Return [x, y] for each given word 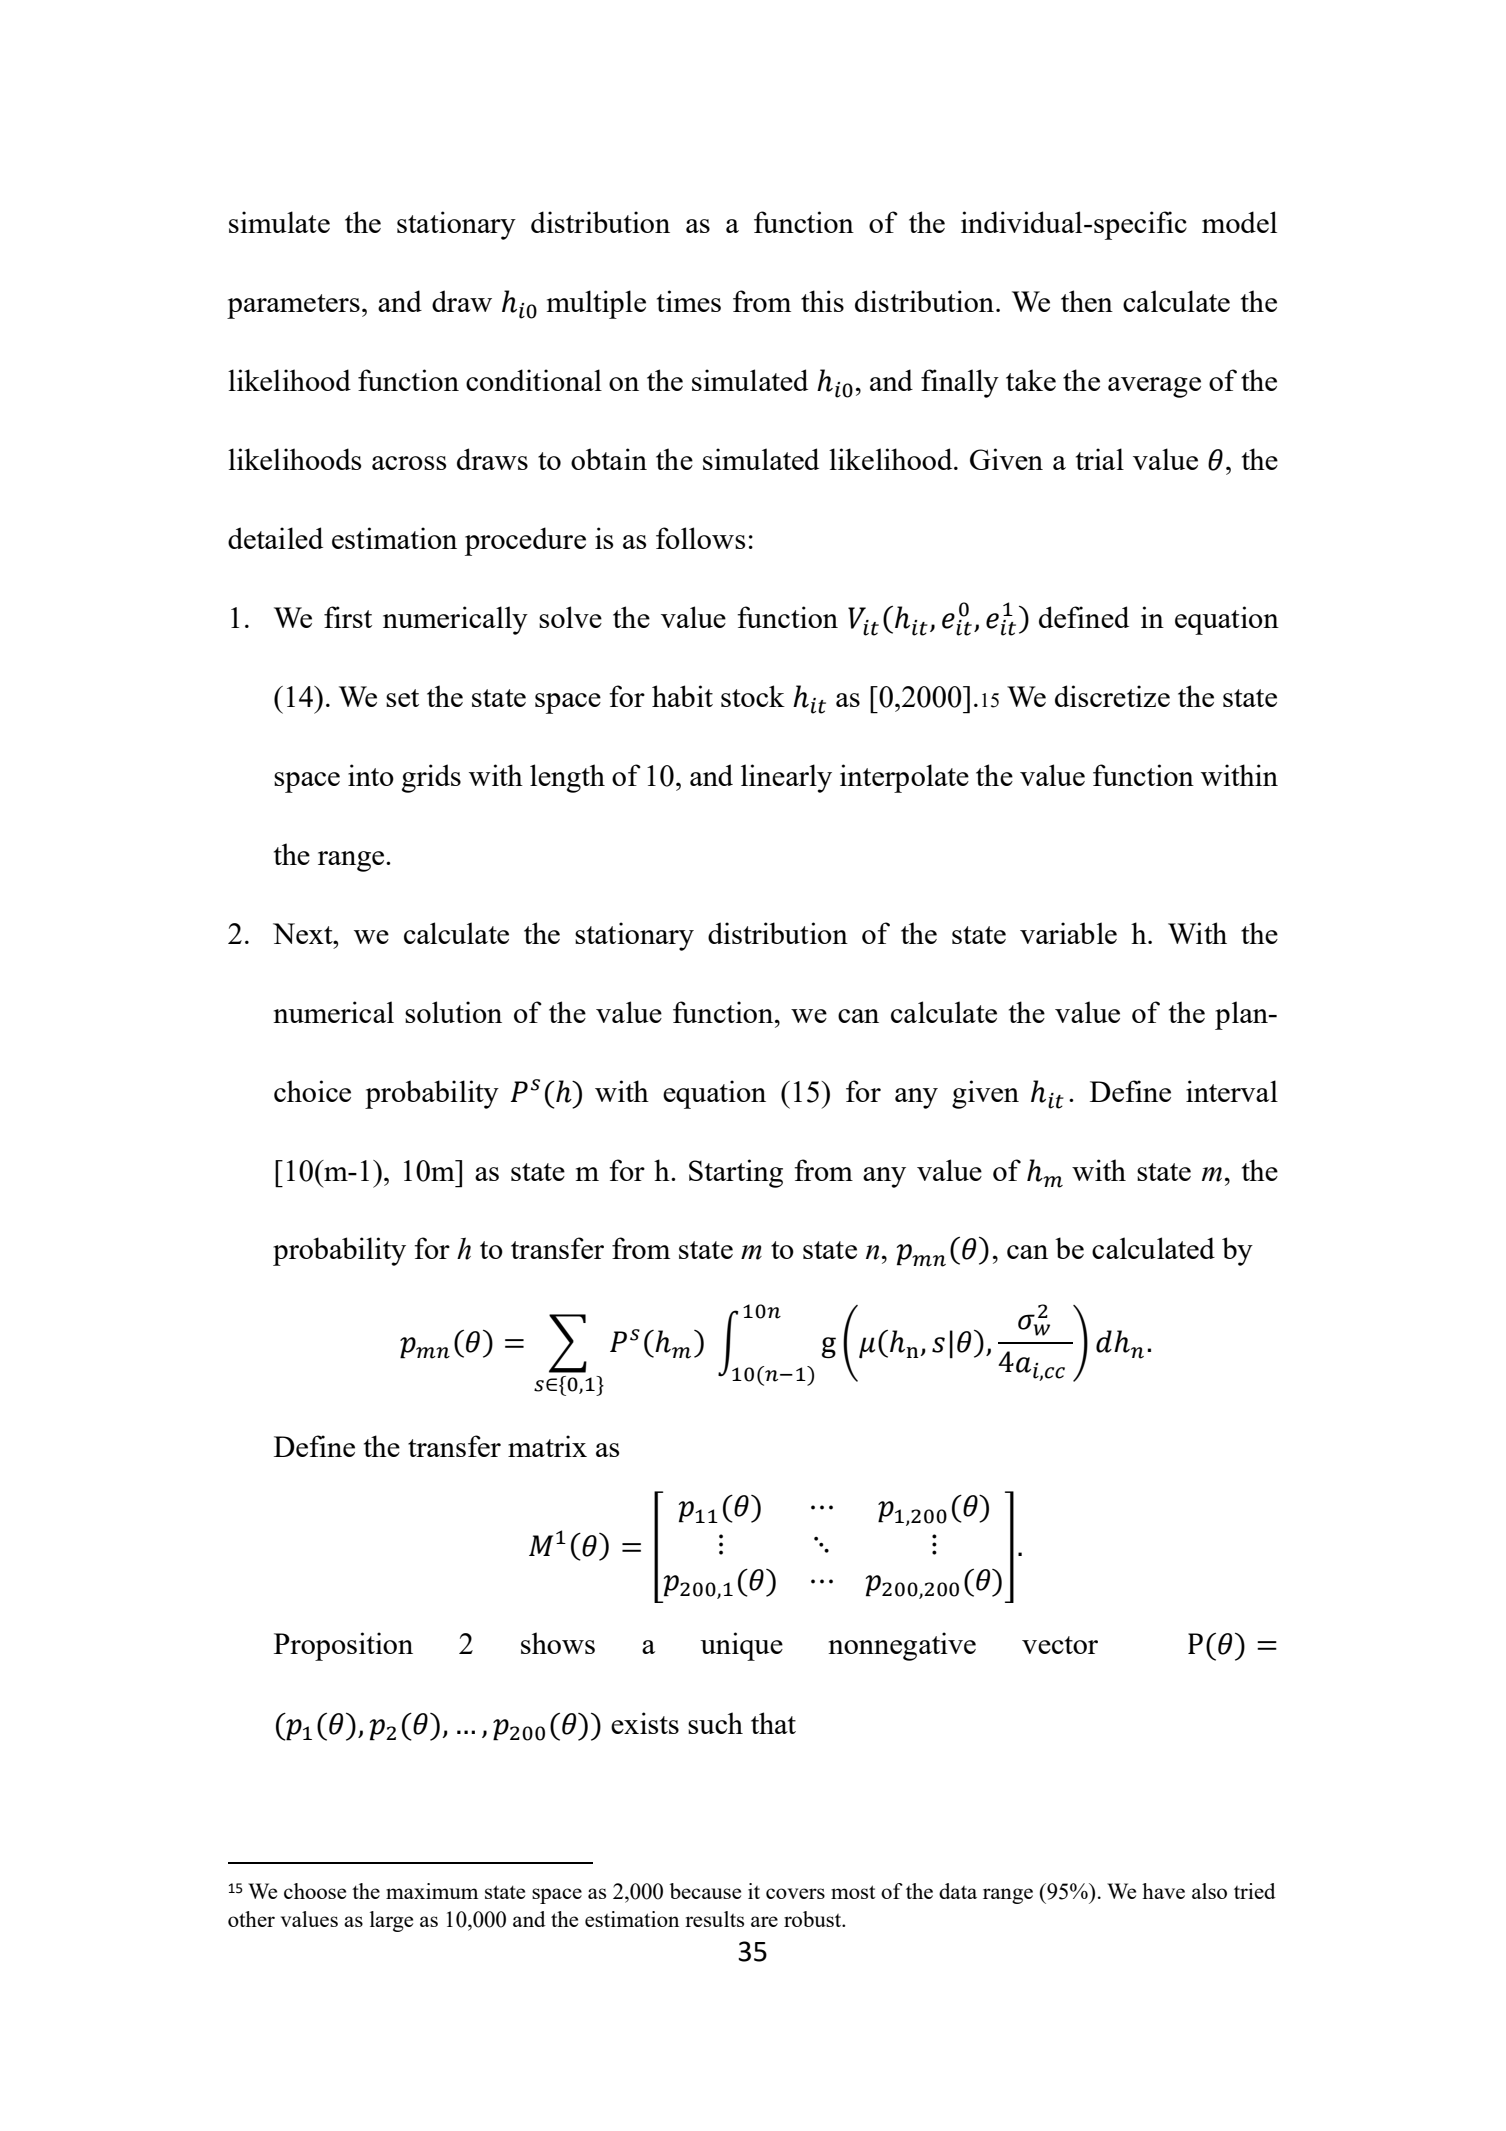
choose [315, 1891]
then [1087, 301]
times [689, 301]
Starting [736, 1173]
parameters [293, 306]
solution [453, 1012]
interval [1232, 1091]
